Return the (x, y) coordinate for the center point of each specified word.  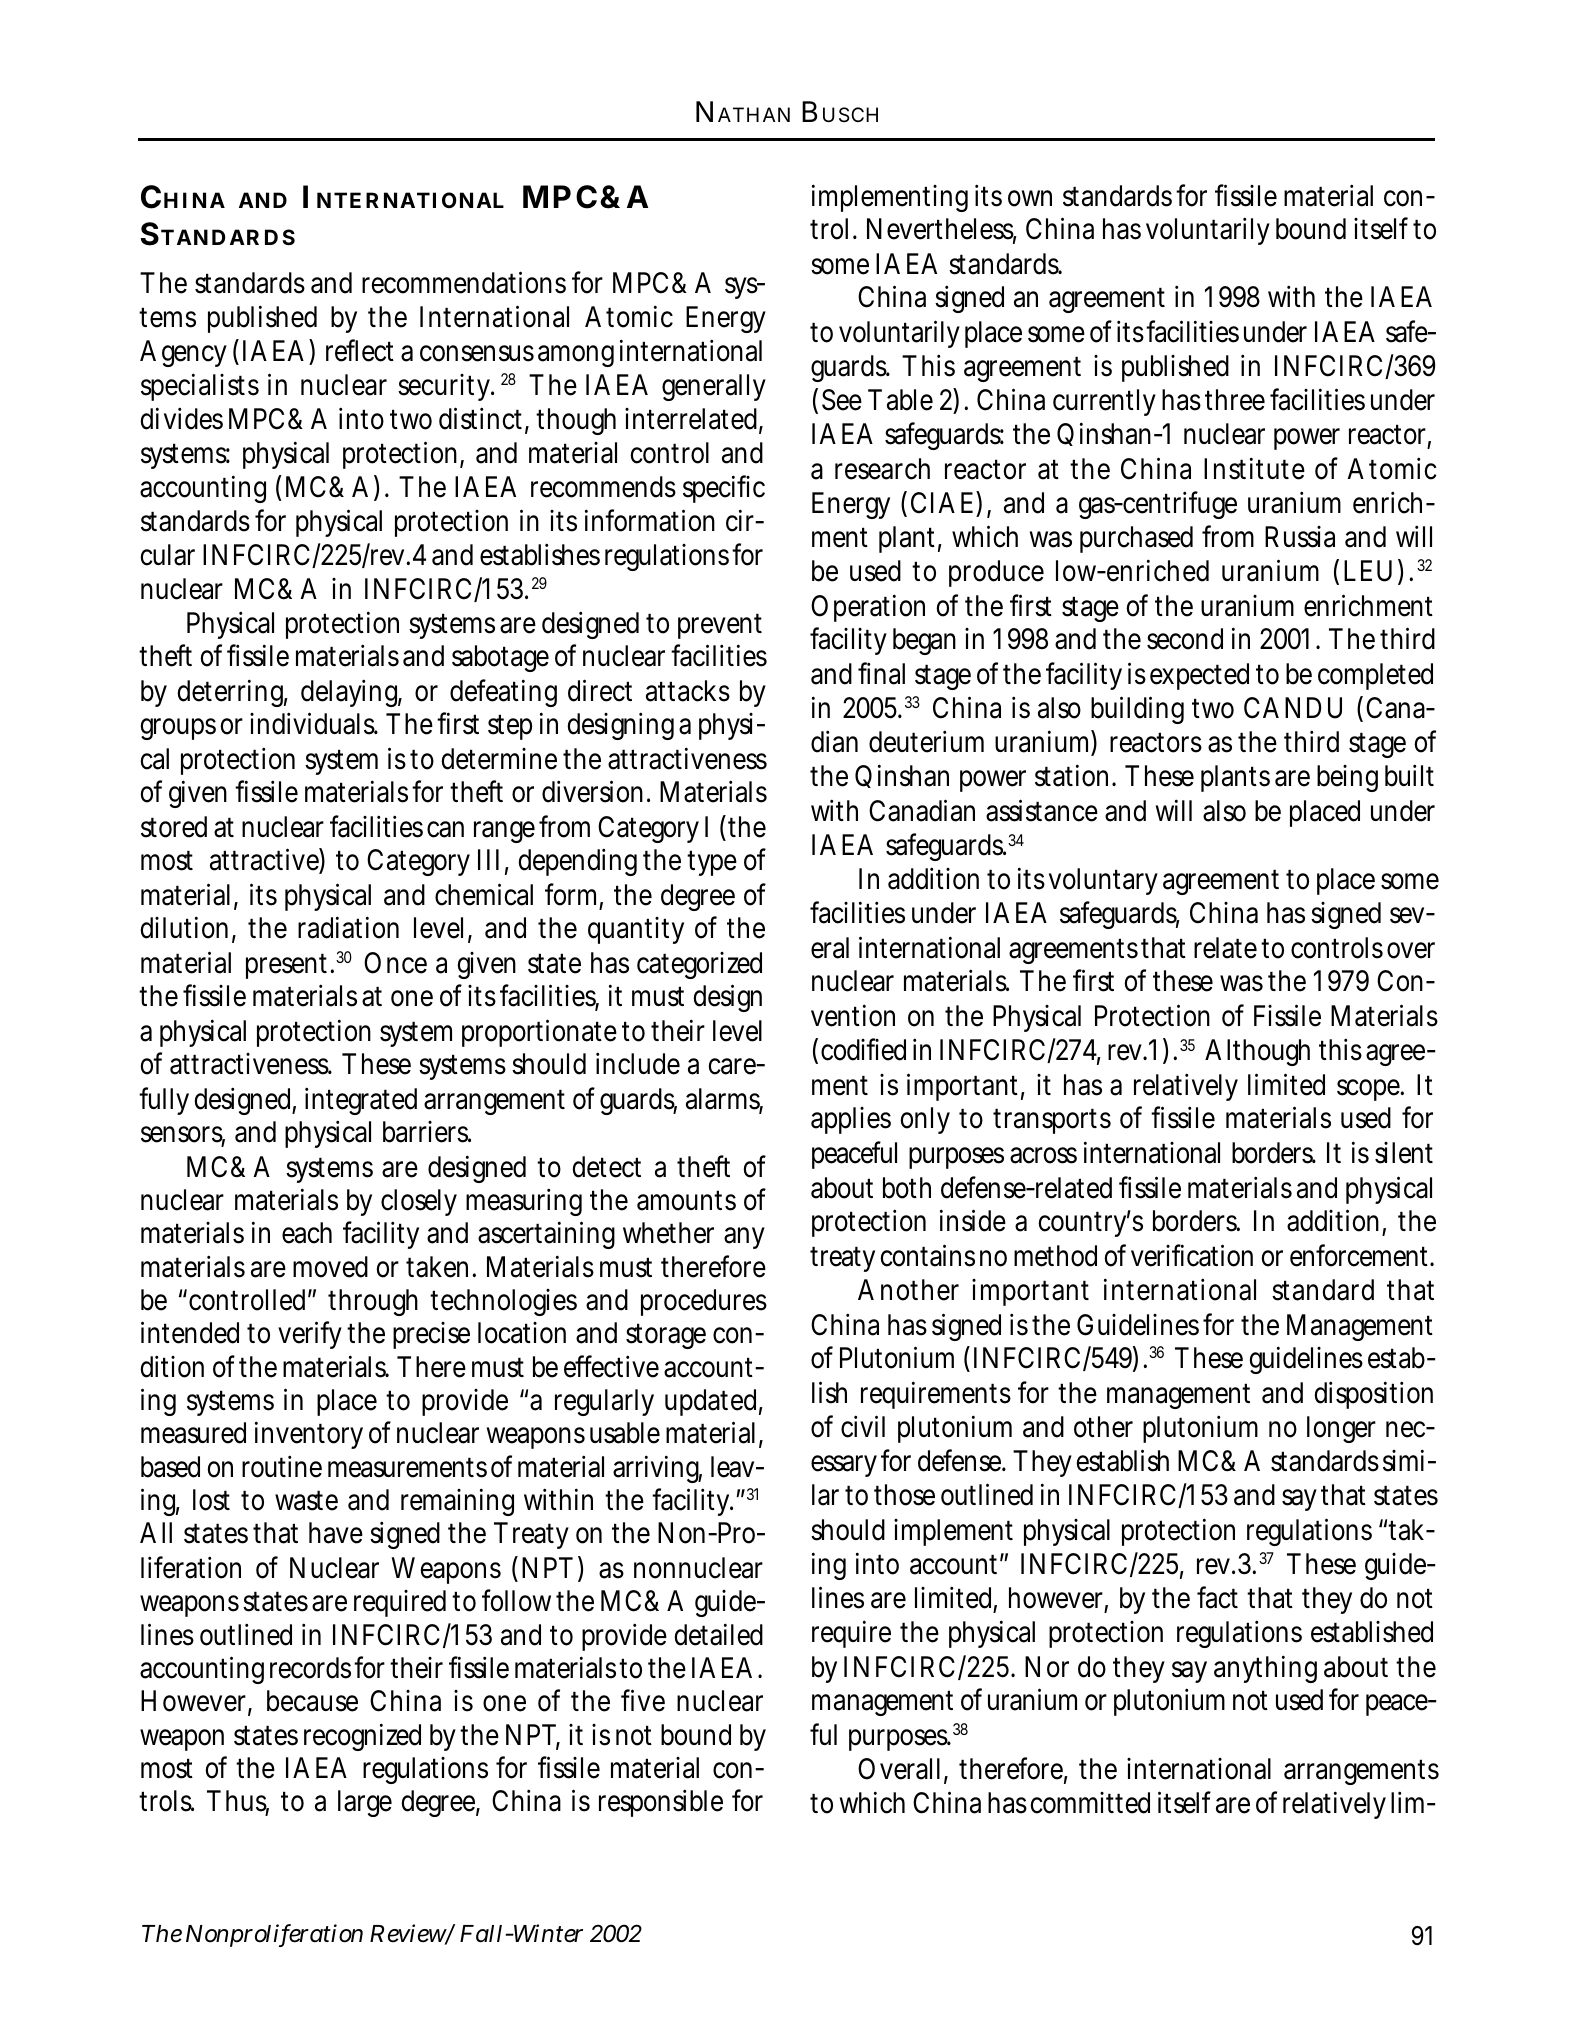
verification (1192, 1255)
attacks (688, 691)
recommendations (464, 282)
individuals (314, 723)
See (842, 400)
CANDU (1293, 708)
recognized (362, 1737)
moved (330, 1267)
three (1235, 400)
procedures (704, 1302)
